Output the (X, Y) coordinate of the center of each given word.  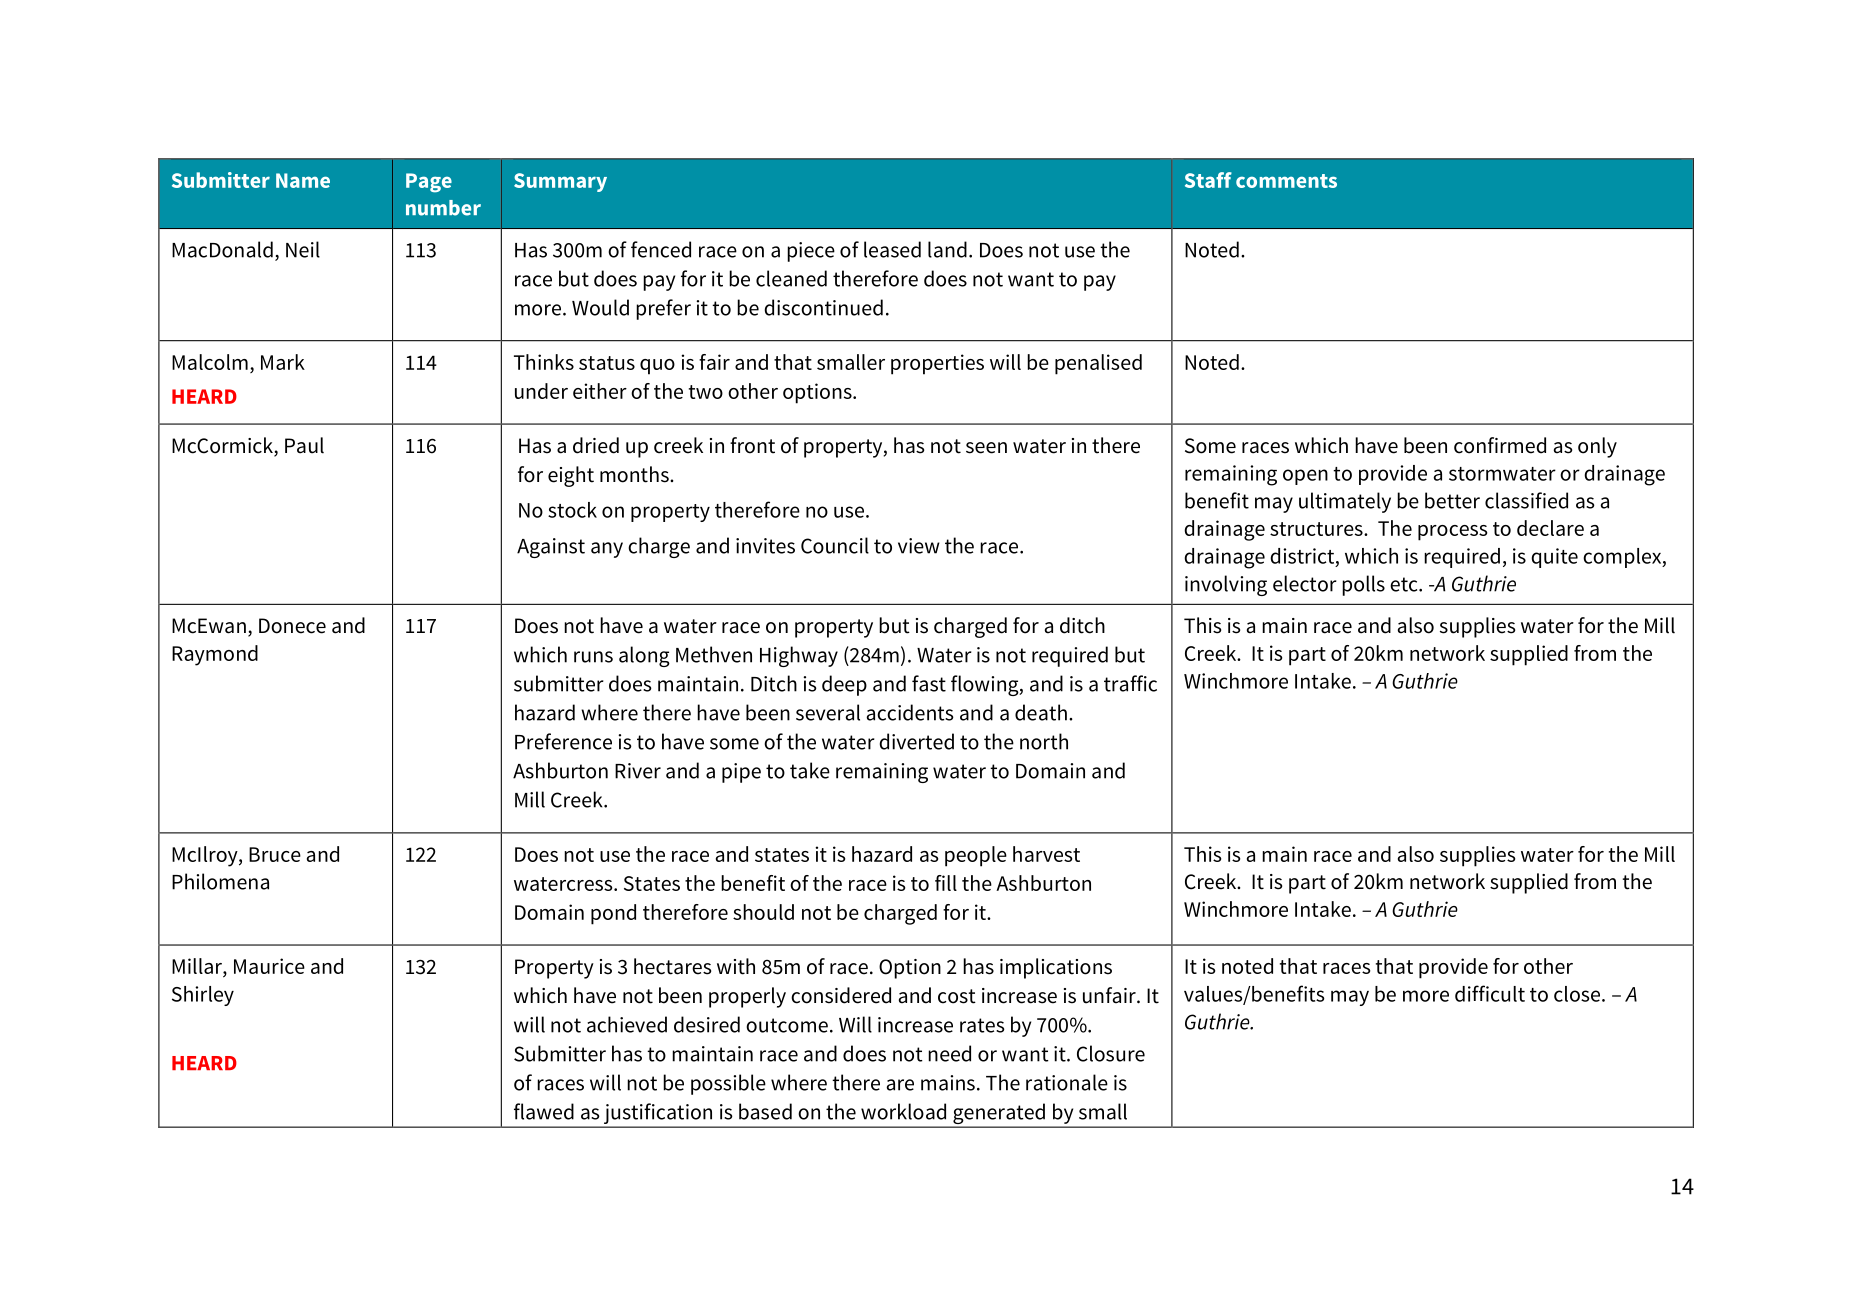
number (443, 208)
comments (1286, 181)
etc (1405, 584)
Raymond (215, 655)
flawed (544, 1111)
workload (903, 1111)
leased (892, 249)
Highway (799, 656)
